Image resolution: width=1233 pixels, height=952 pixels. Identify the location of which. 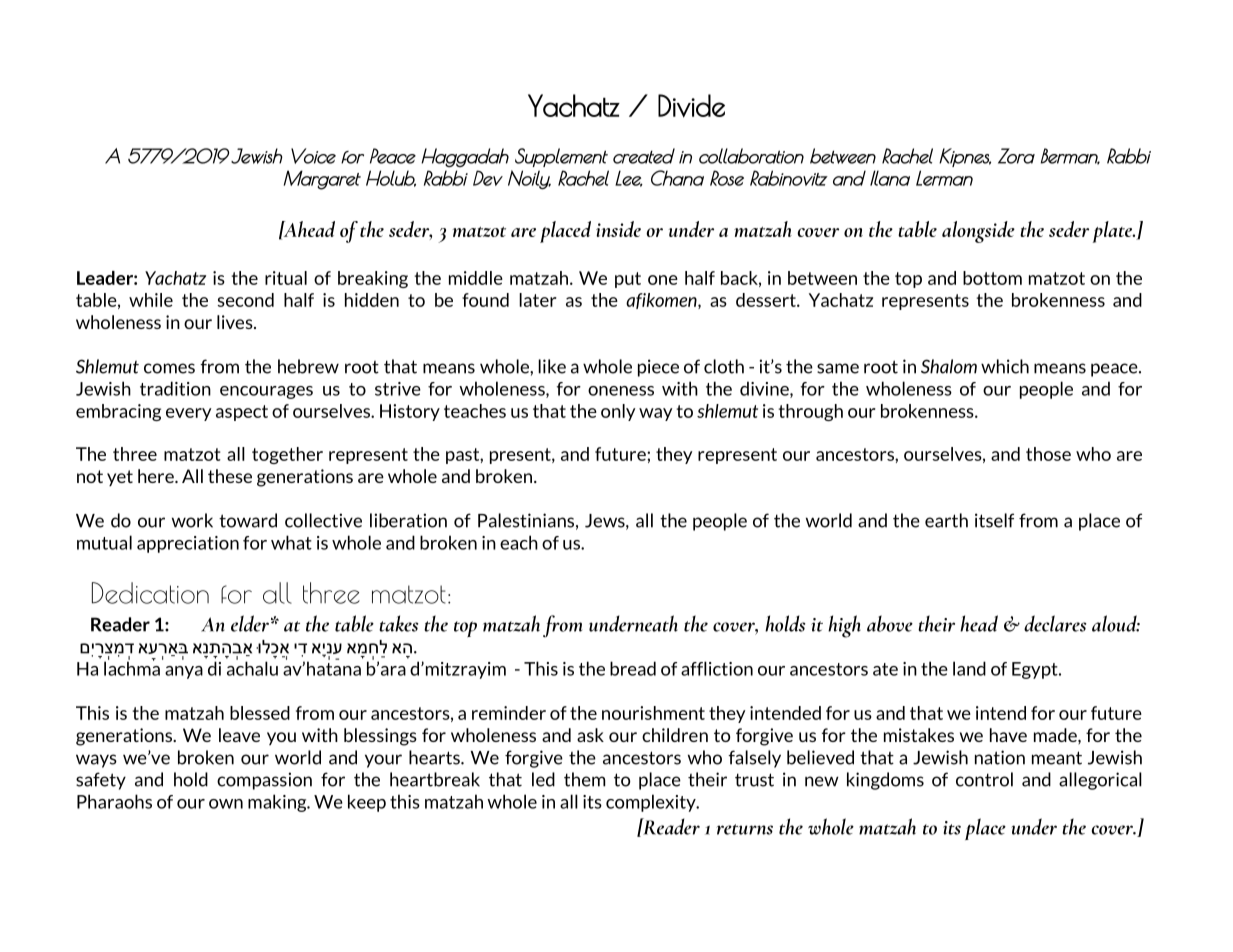
(1005, 366).
